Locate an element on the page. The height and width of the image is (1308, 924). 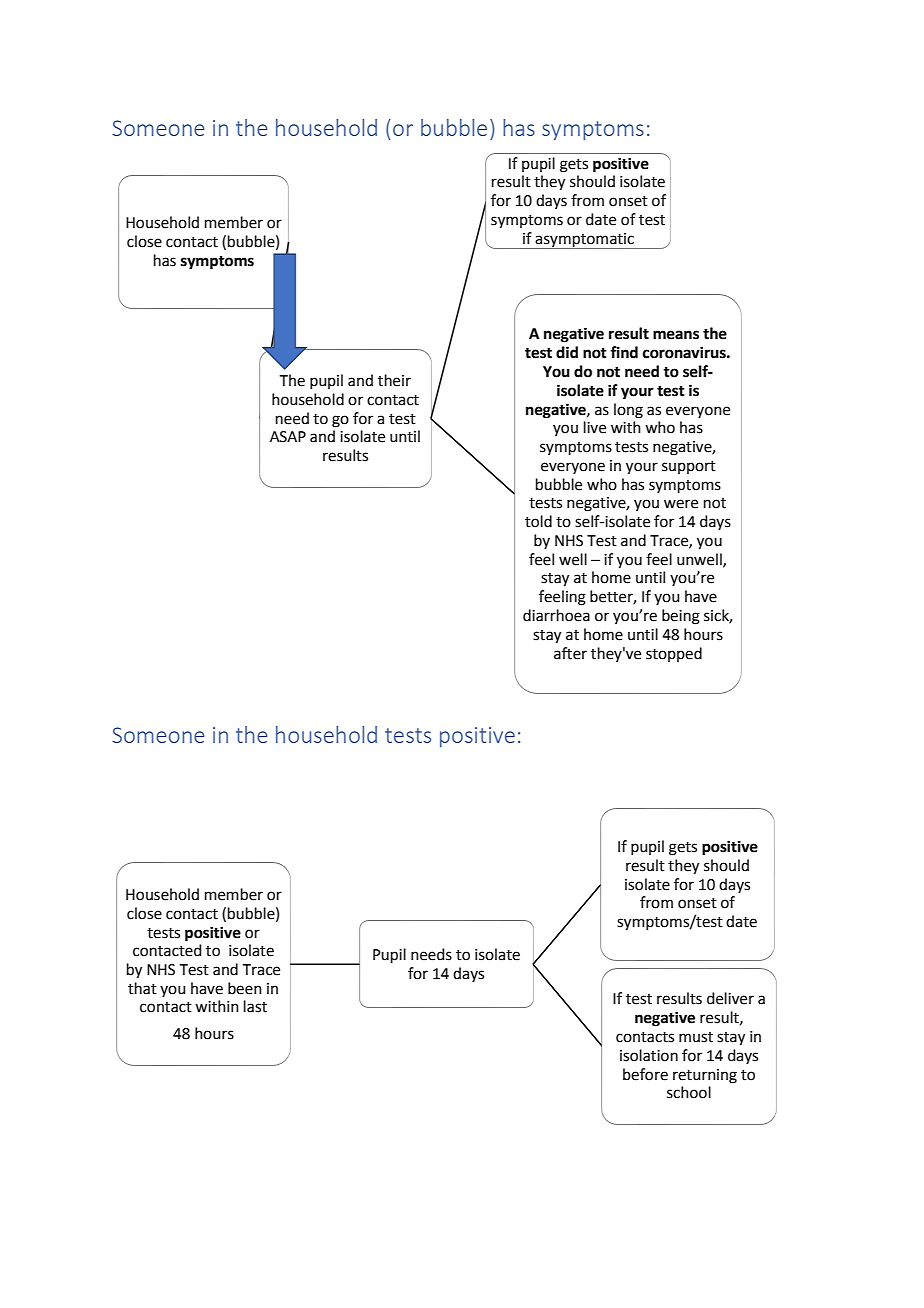
their is located at coordinates (394, 380).
